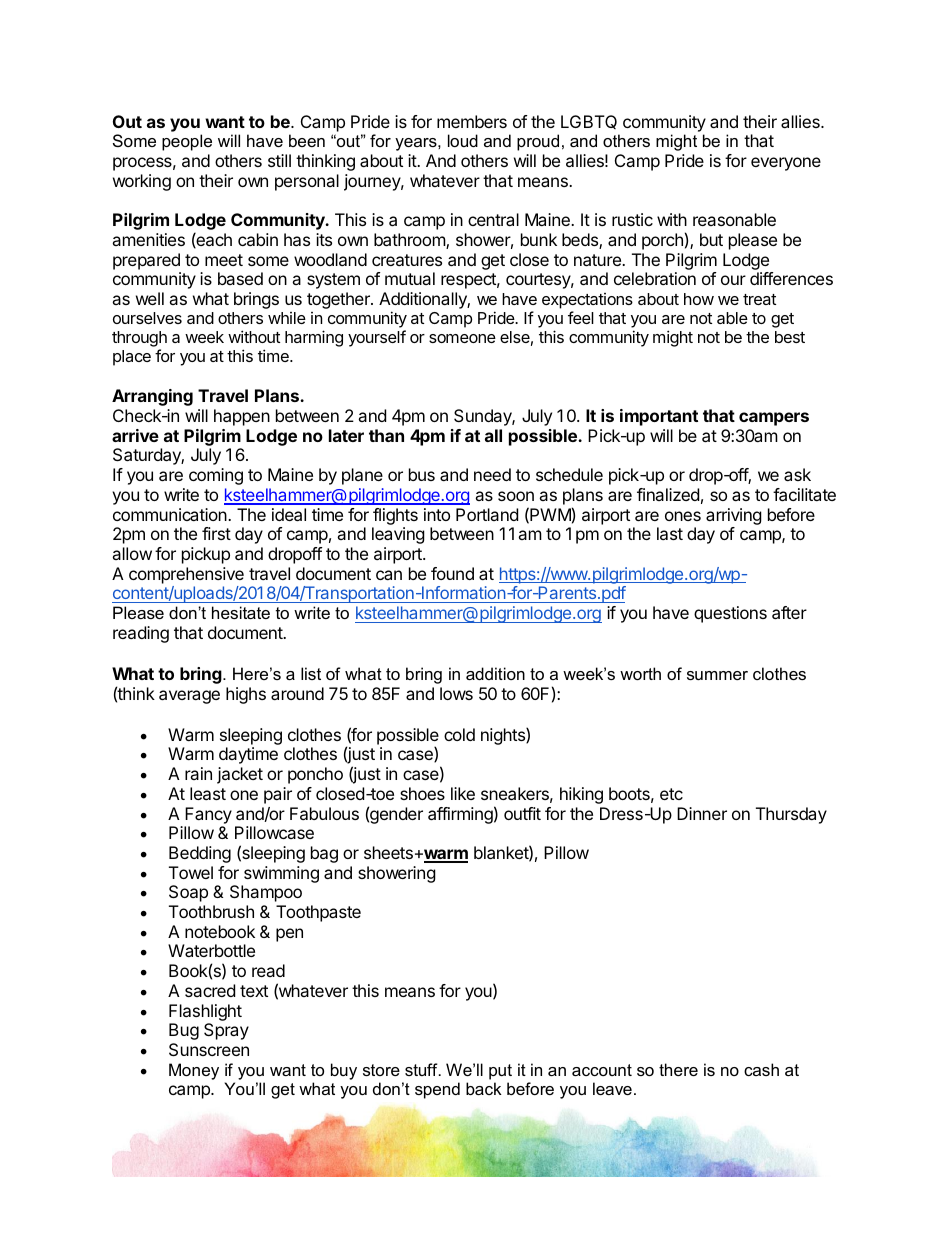 The height and width of the image is (1233, 952). I want to click on people, so click(187, 142).
